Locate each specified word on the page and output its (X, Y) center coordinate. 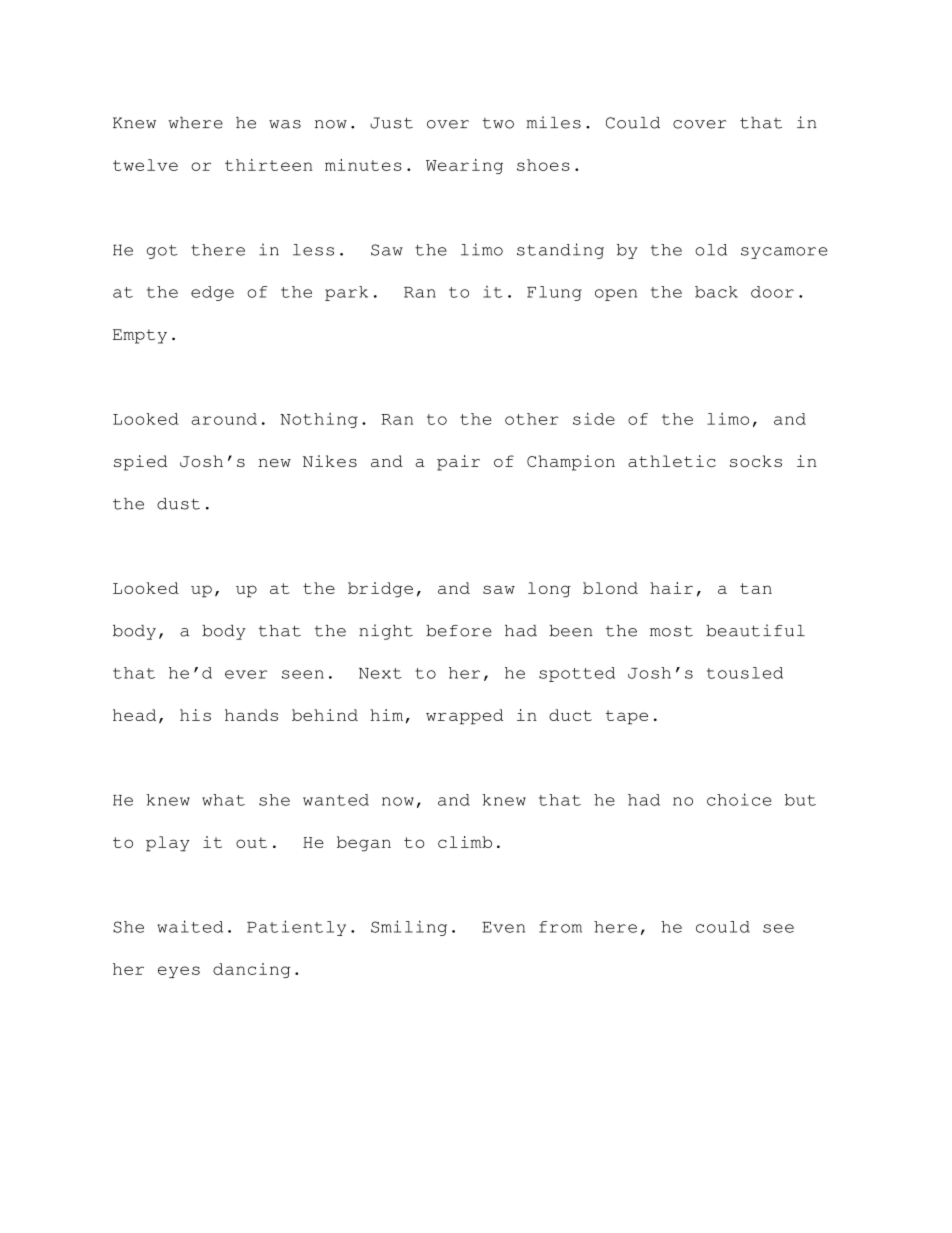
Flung (554, 293)
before (459, 631)
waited (190, 926)
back (716, 292)
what (223, 800)
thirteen (269, 165)
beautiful (755, 630)
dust (178, 504)
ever (246, 674)
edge (212, 293)
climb (465, 842)
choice (739, 799)
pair (458, 463)
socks (756, 461)
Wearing (464, 166)
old (711, 250)
